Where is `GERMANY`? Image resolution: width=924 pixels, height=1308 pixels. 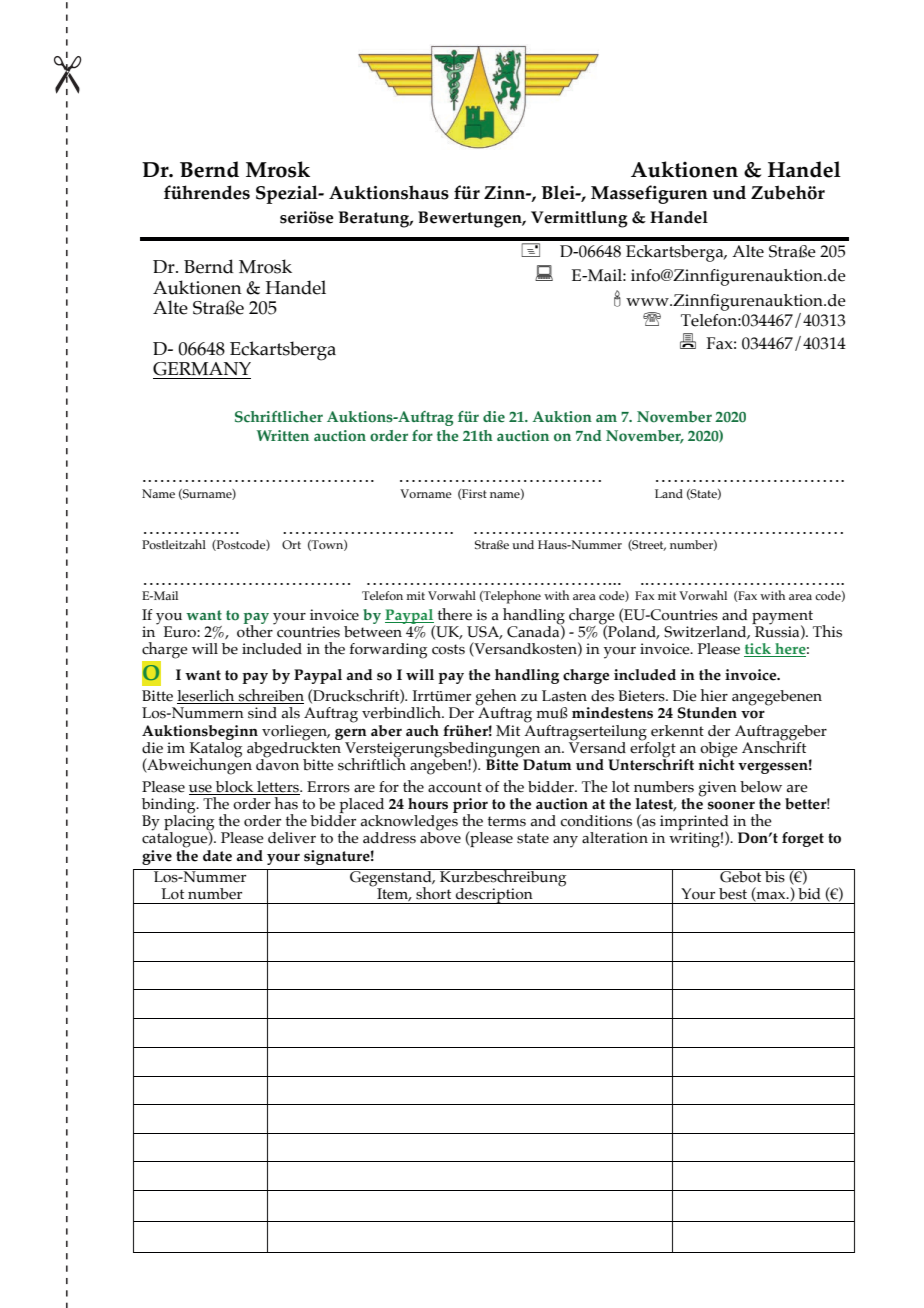
GERMANY is located at coordinates (202, 369).
